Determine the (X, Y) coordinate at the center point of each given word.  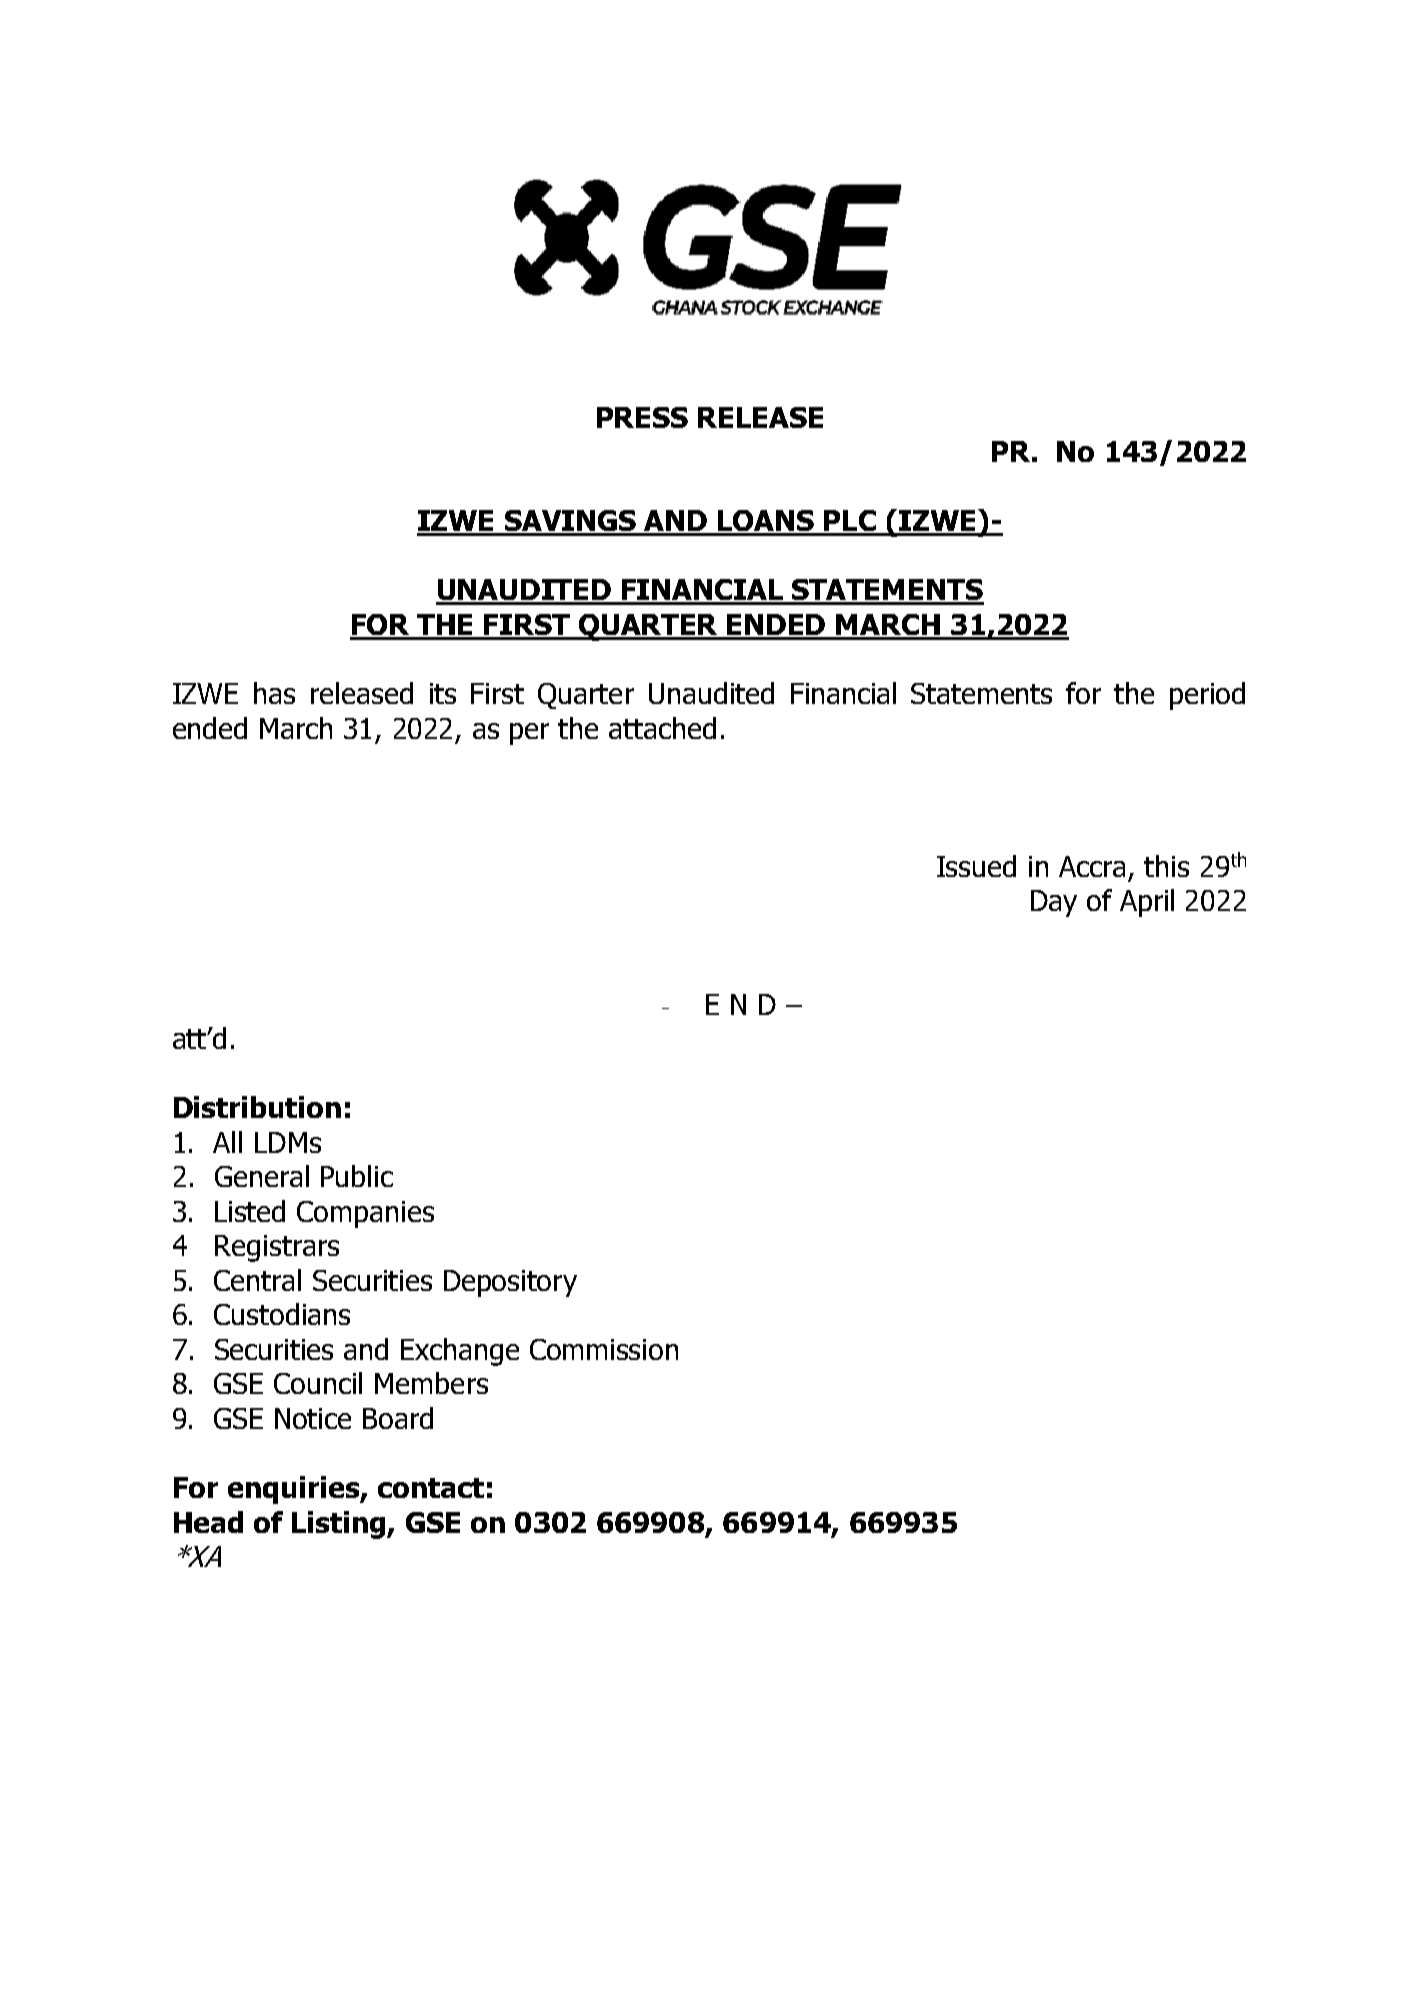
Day (1054, 903)
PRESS (642, 417)
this (1166, 866)
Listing (340, 1525)
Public (357, 1176)
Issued (976, 866)
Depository (510, 1283)
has (274, 693)
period (1207, 696)
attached (662, 728)
